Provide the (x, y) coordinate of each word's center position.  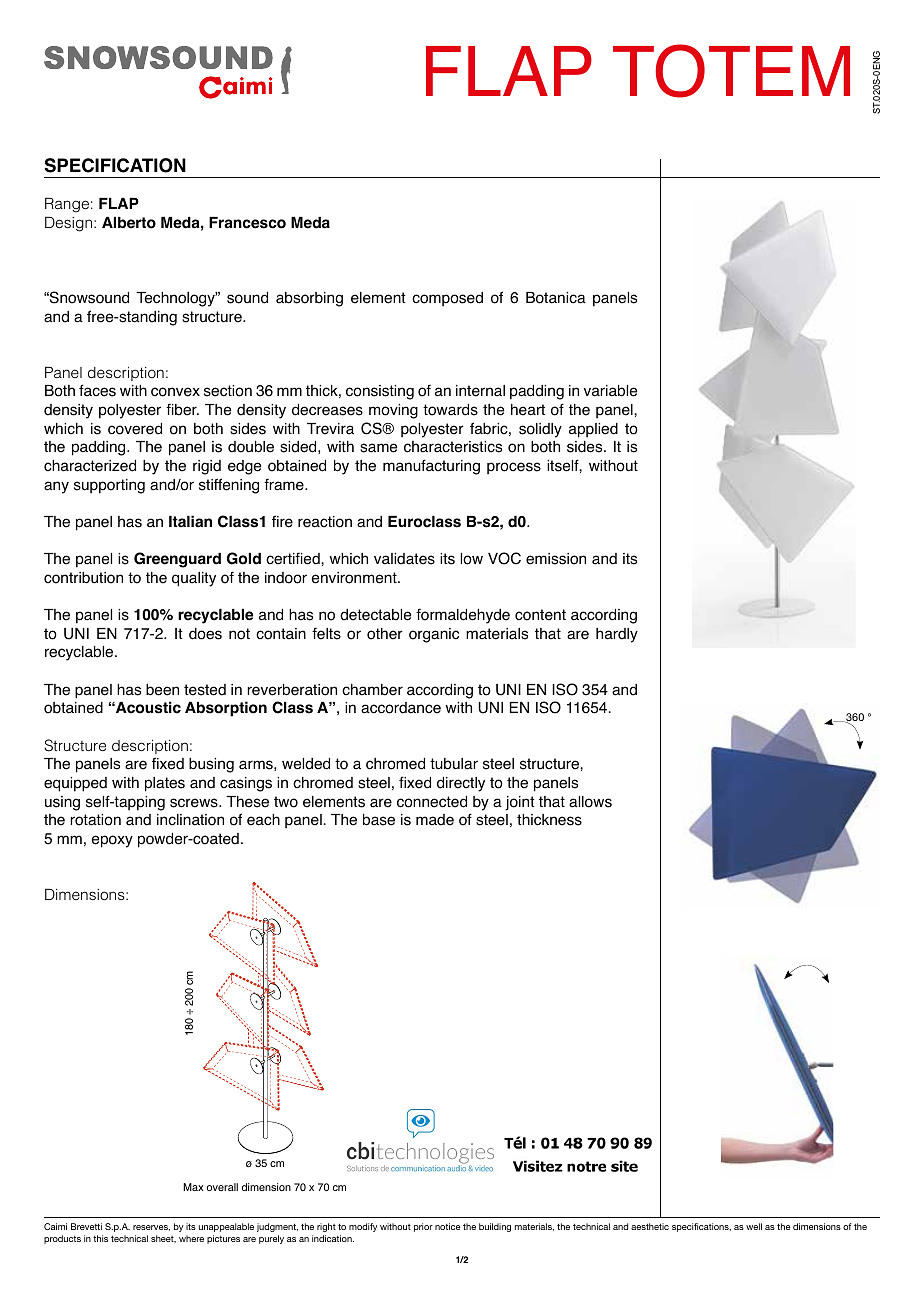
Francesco (247, 223)
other (385, 634)
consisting (380, 392)
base (379, 820)
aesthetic (650, 1226)
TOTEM (731, 71)
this (100, 1238)
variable (610, 391)
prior (423, 1227)
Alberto (129, 223)
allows (590, 802)
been (162, 690)
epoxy (112, 841)
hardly (617, 635)
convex (175, 392)
